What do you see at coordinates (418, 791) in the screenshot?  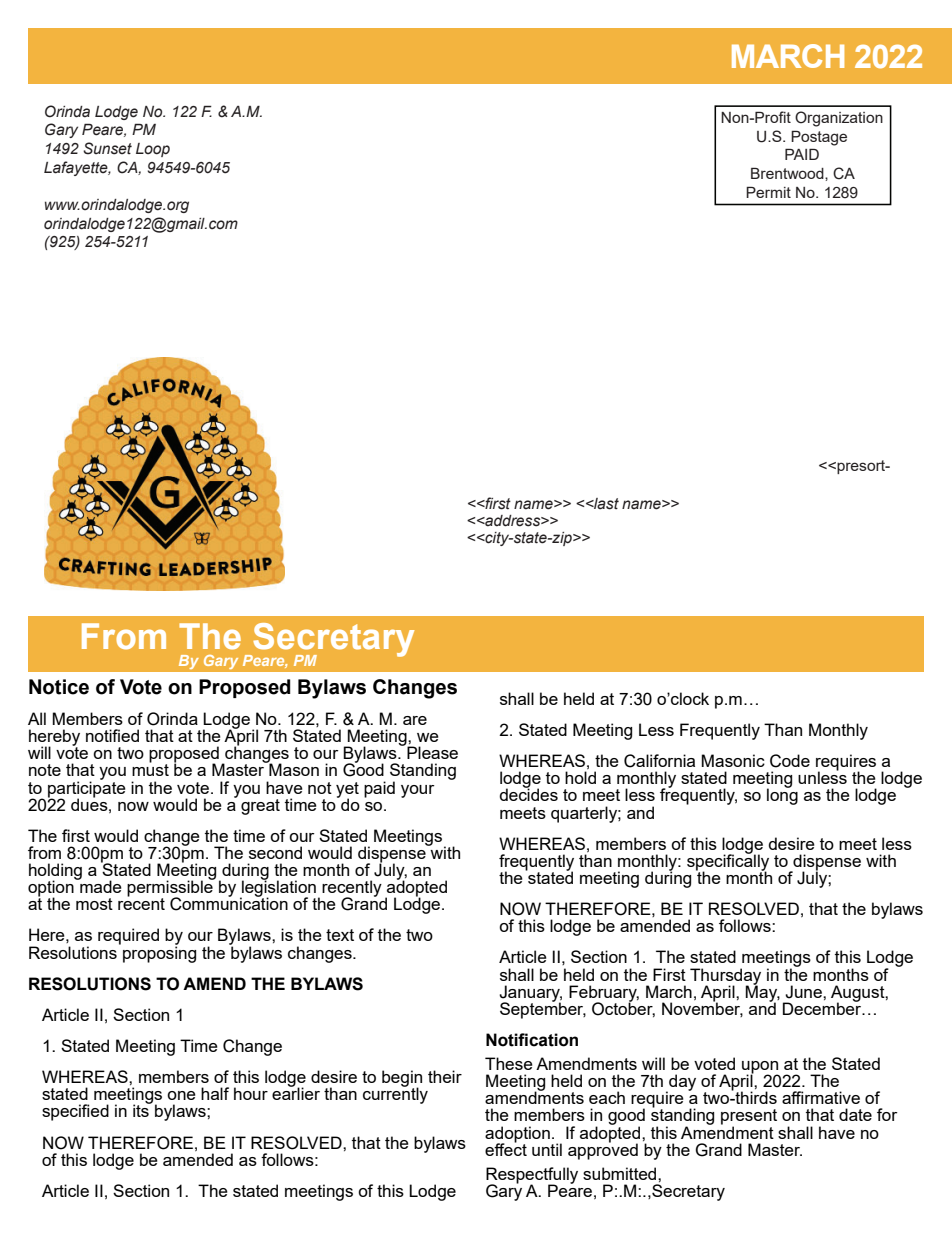 I see `your` at bounding box center [418, 791].
